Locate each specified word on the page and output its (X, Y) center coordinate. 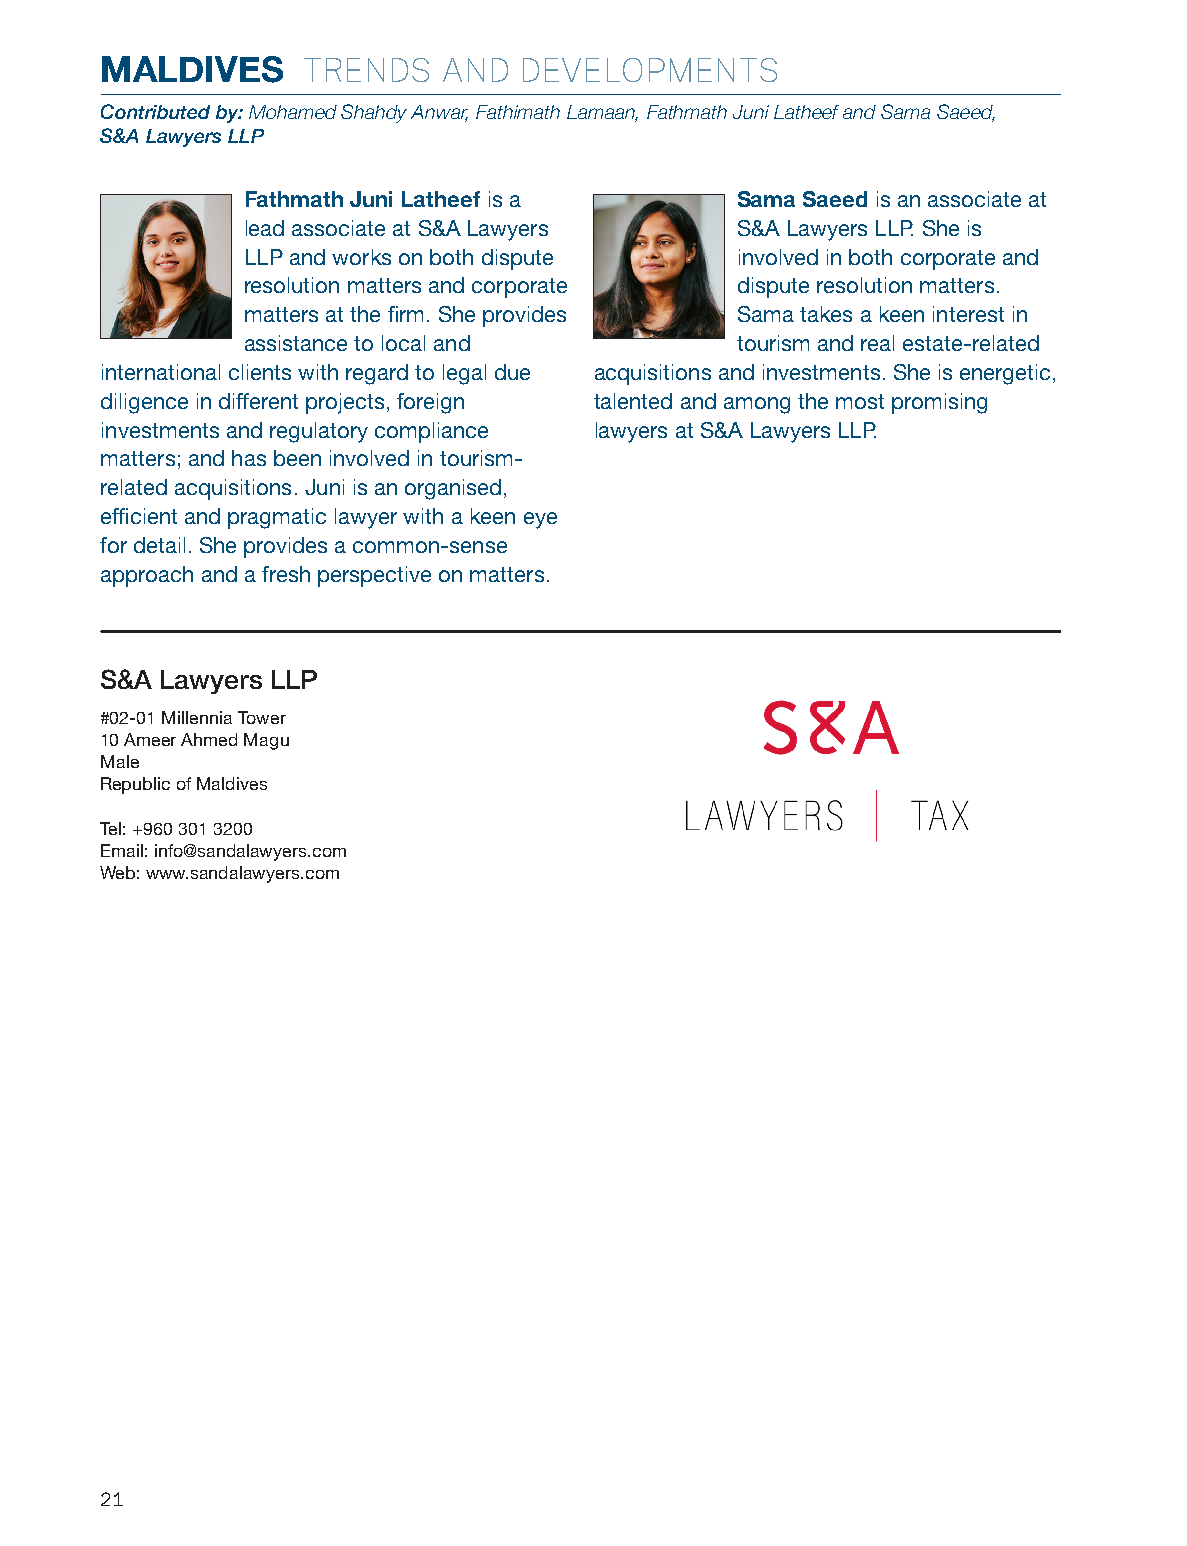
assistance (296, 343)
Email (122, 850)
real (877, 343)
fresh (286, 574)
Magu (266, 741)
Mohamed (293, 112)
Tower (262, 717)
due (512, 372)
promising (939, 403)
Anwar (439, 113)
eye (540, 520)
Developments (650, 70)
